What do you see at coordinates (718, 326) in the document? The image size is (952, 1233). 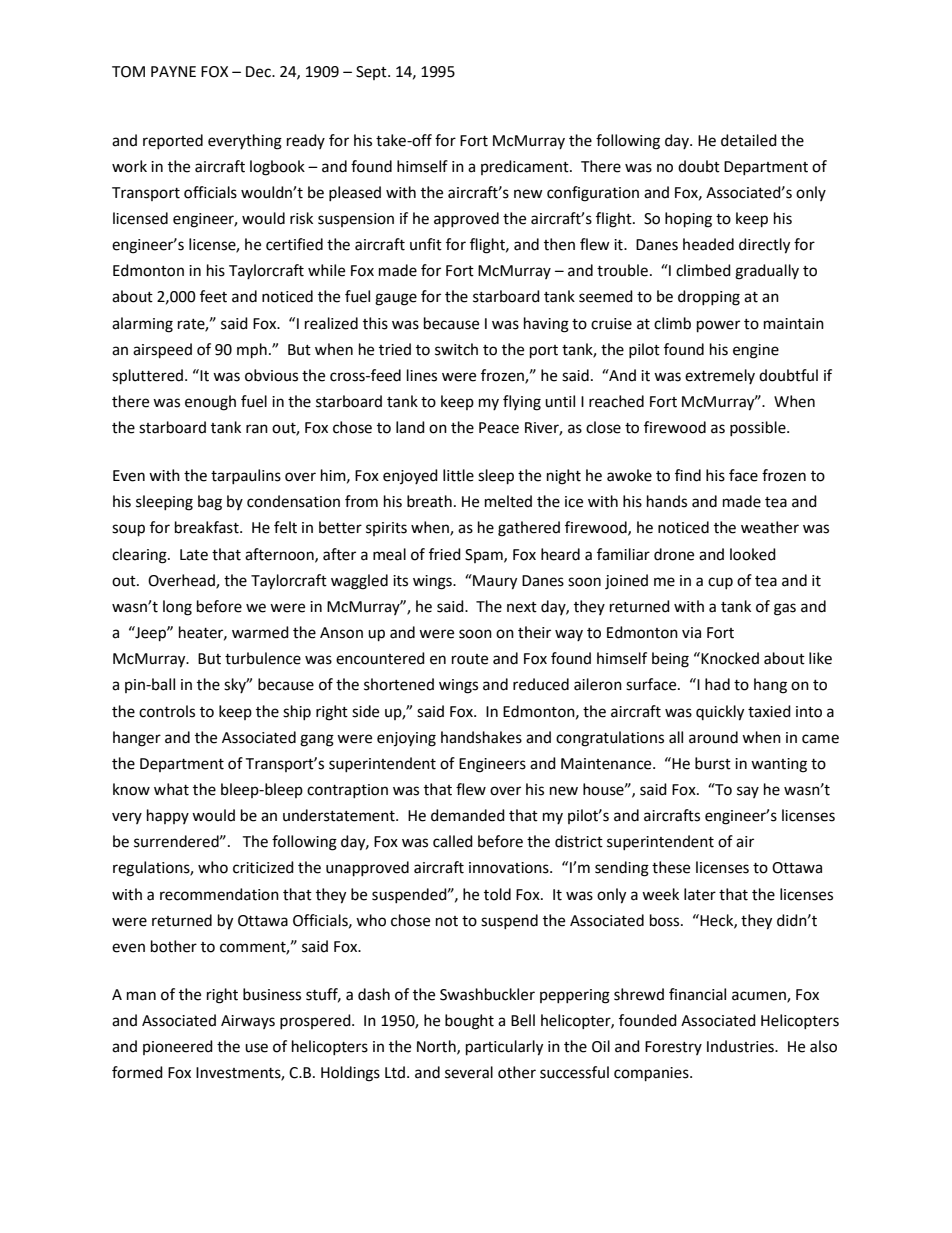 I see `power` at bounding box center [718, 326].
